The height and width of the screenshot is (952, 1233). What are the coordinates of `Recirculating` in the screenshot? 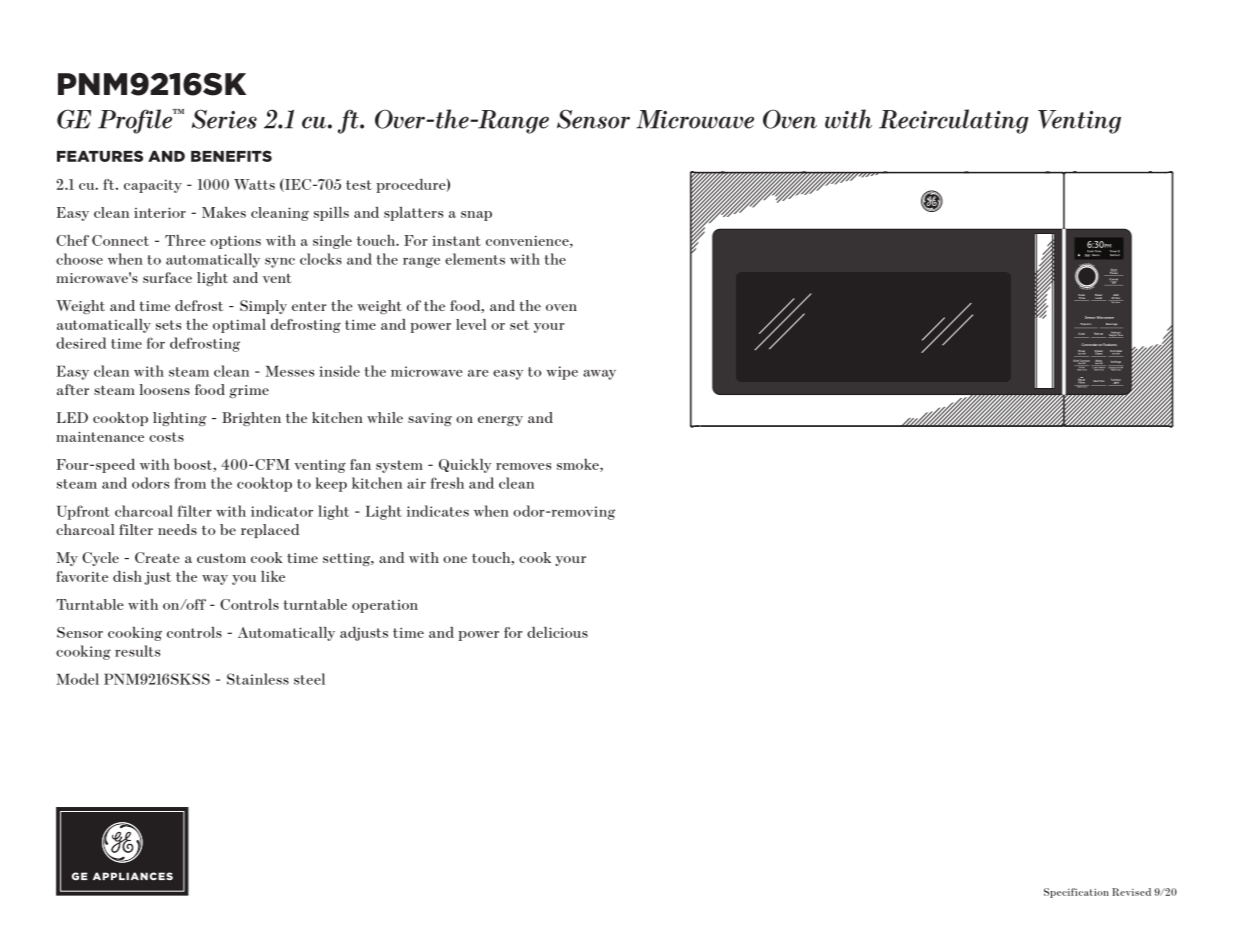 It's located at (954, 121).
